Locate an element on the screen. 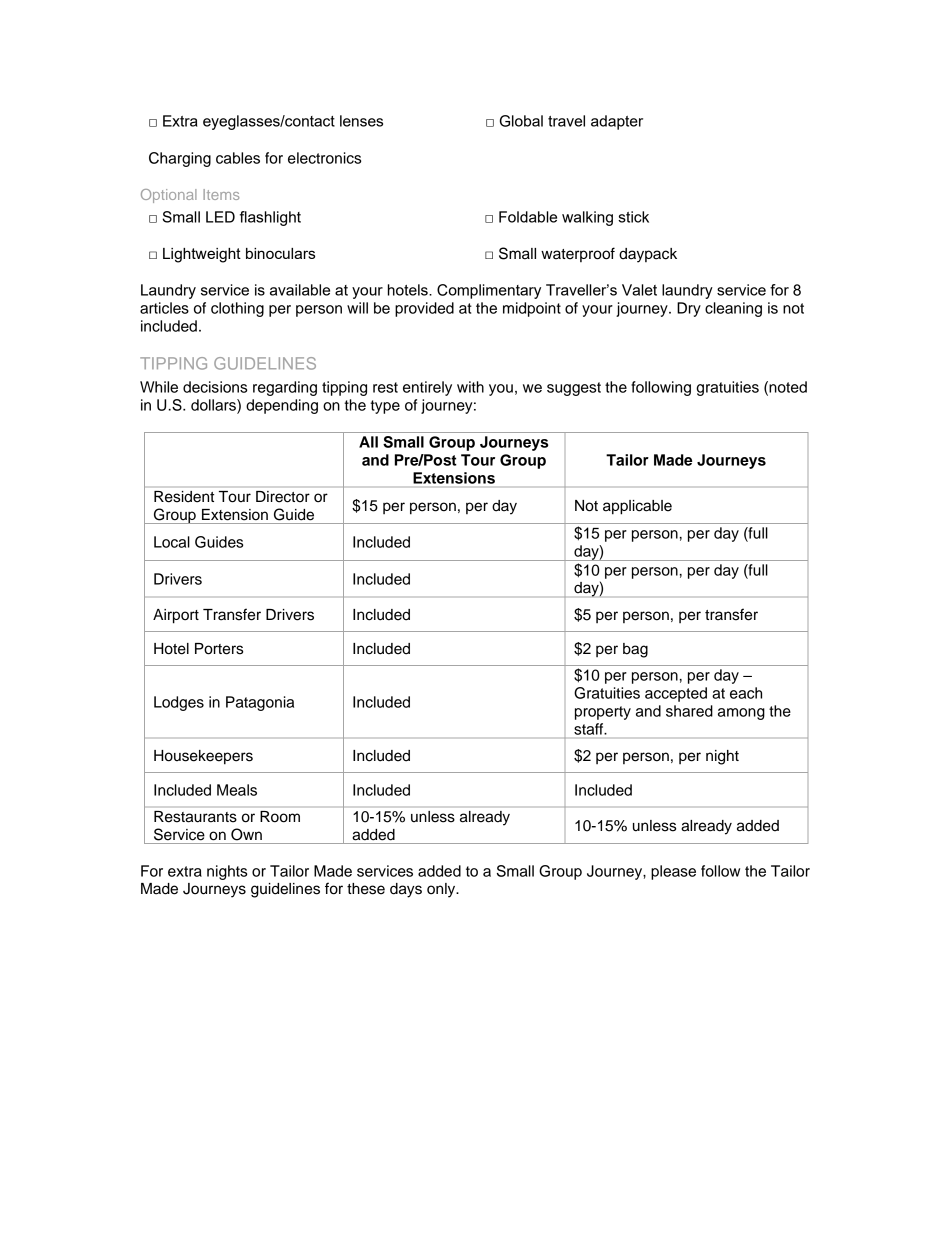 The width and height of the screenshot is (952, 1233). adapter is located at coordinates (617, 122).
